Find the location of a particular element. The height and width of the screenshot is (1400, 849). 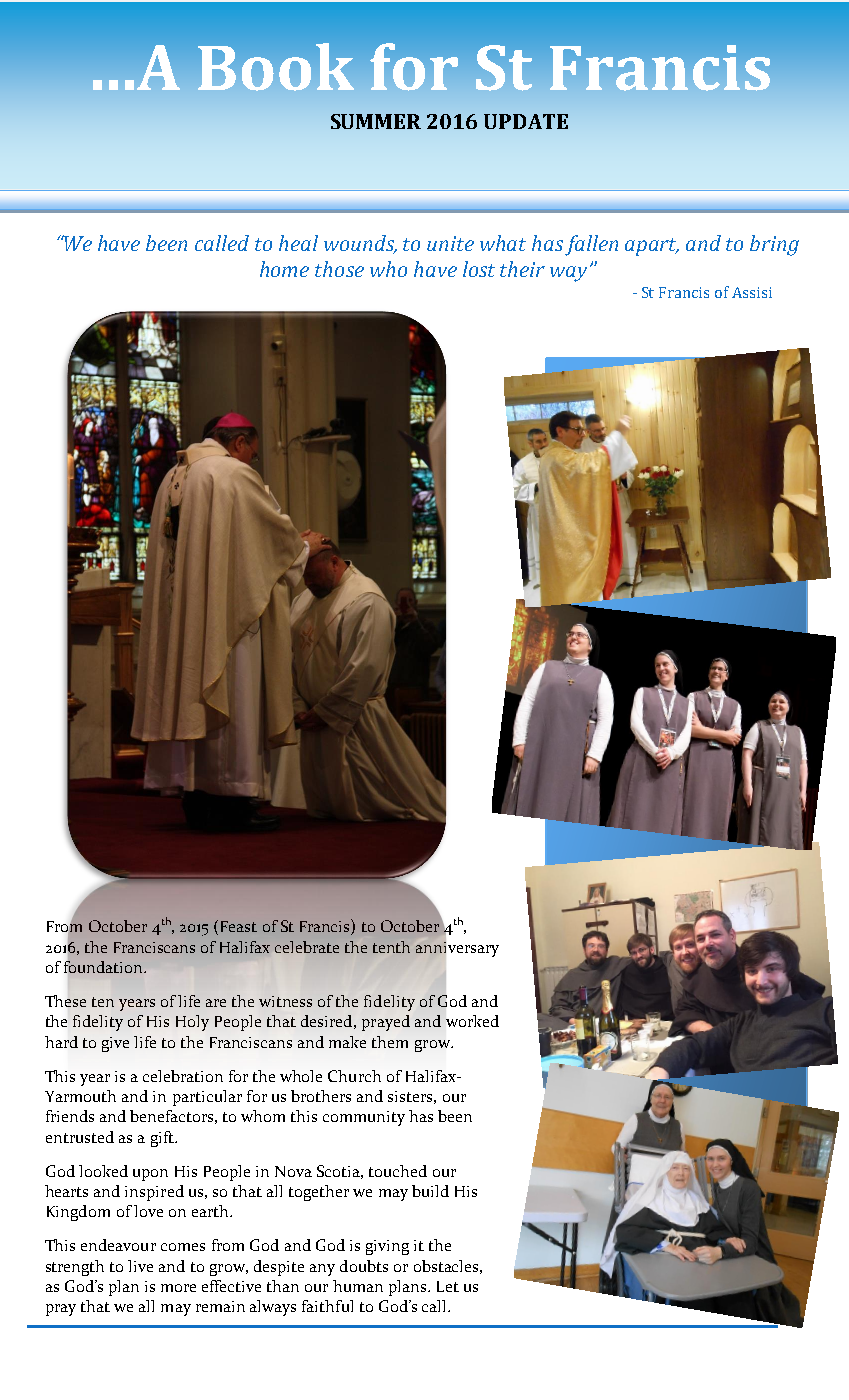

live is located at coordinates (140, 1266).
